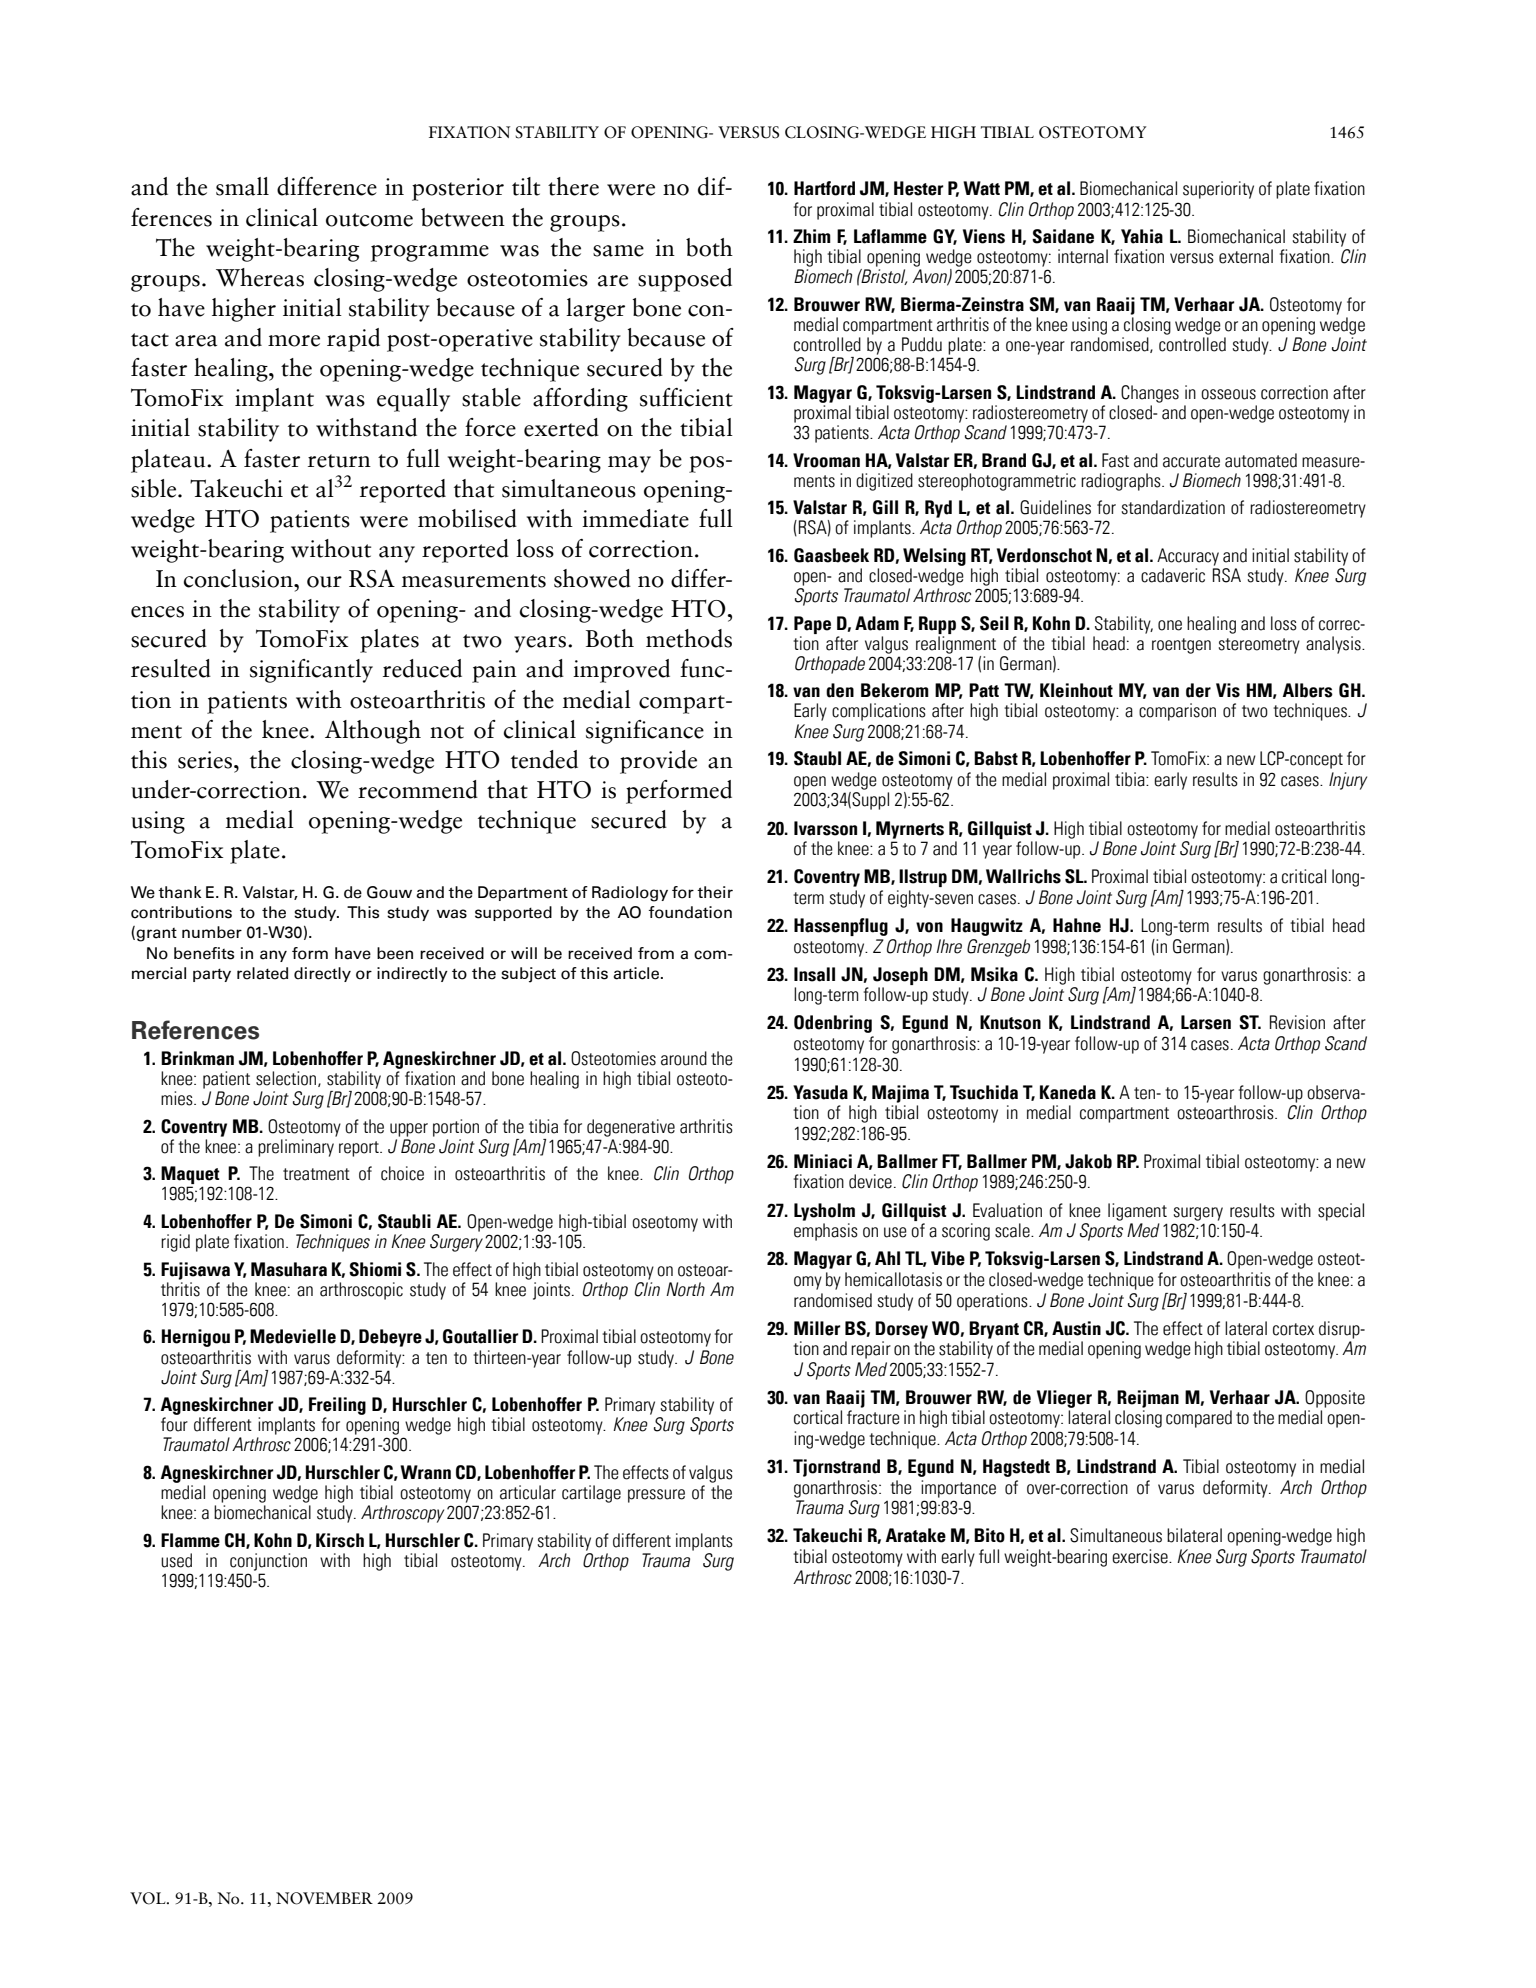  I want to click on supposed, so click(685, 280).
